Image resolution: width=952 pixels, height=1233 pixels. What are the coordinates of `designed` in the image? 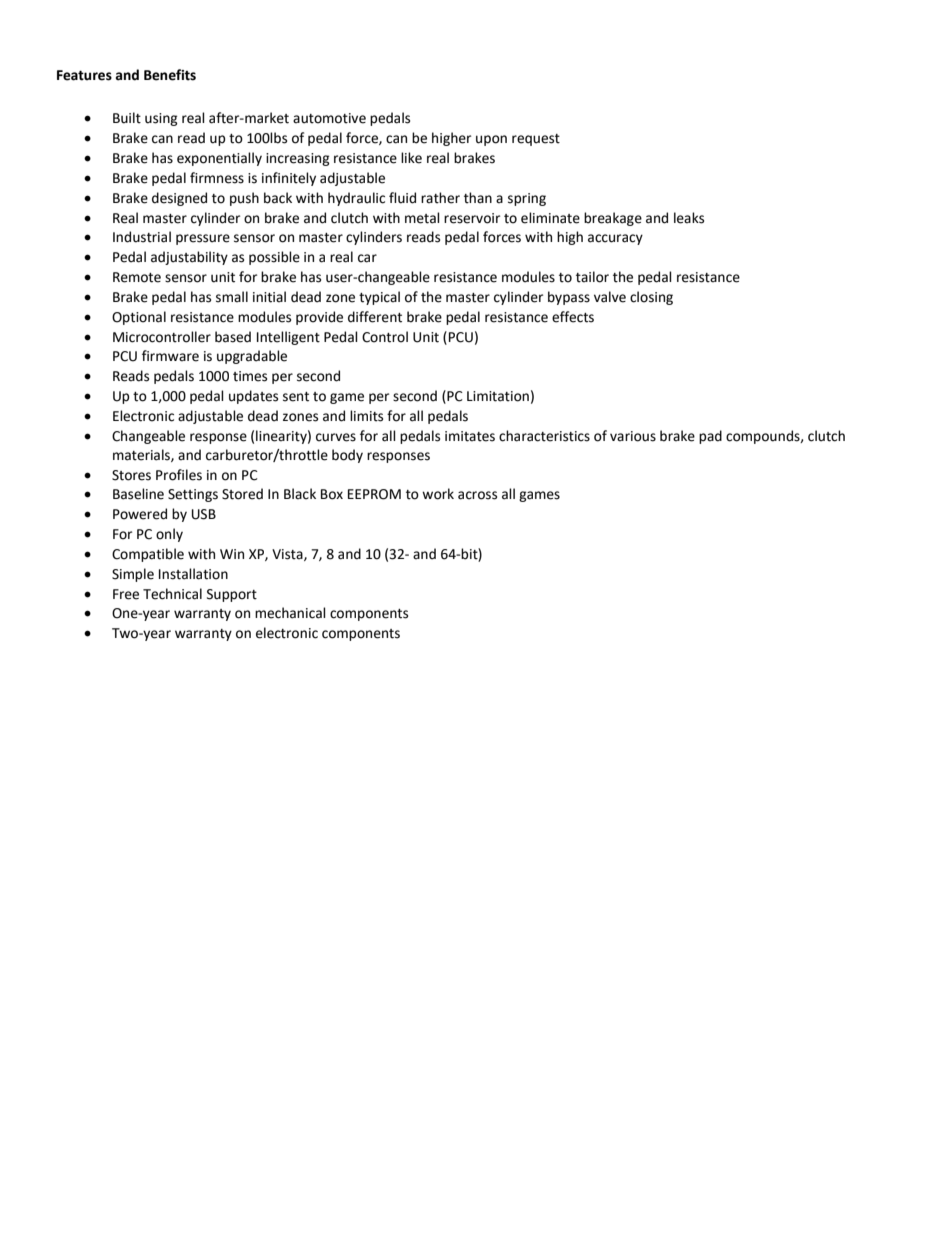 It's located at (179, 199).
